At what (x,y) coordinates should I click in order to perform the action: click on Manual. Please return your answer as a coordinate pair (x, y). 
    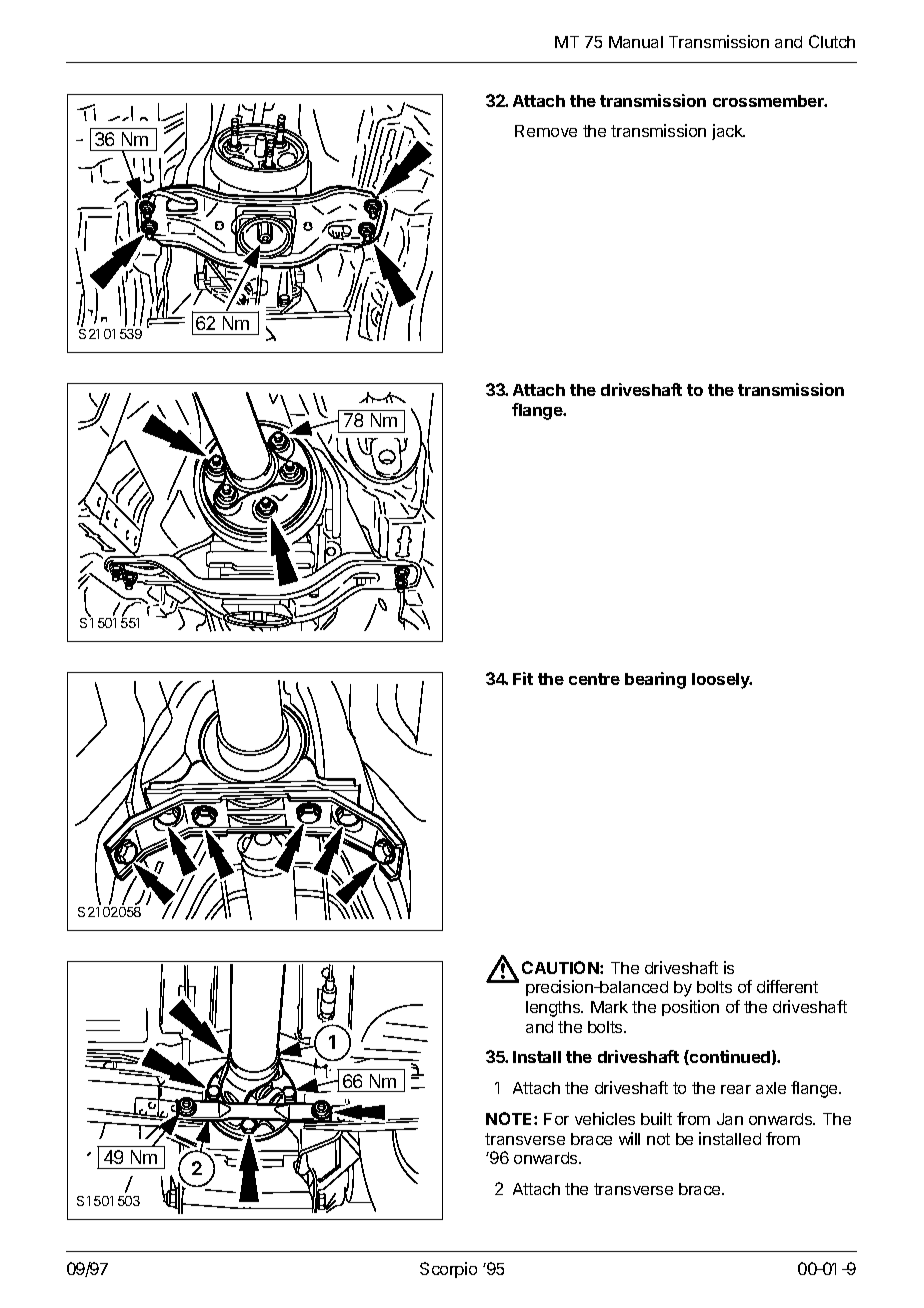
    Looking at the image, I should click on (636, 42).
